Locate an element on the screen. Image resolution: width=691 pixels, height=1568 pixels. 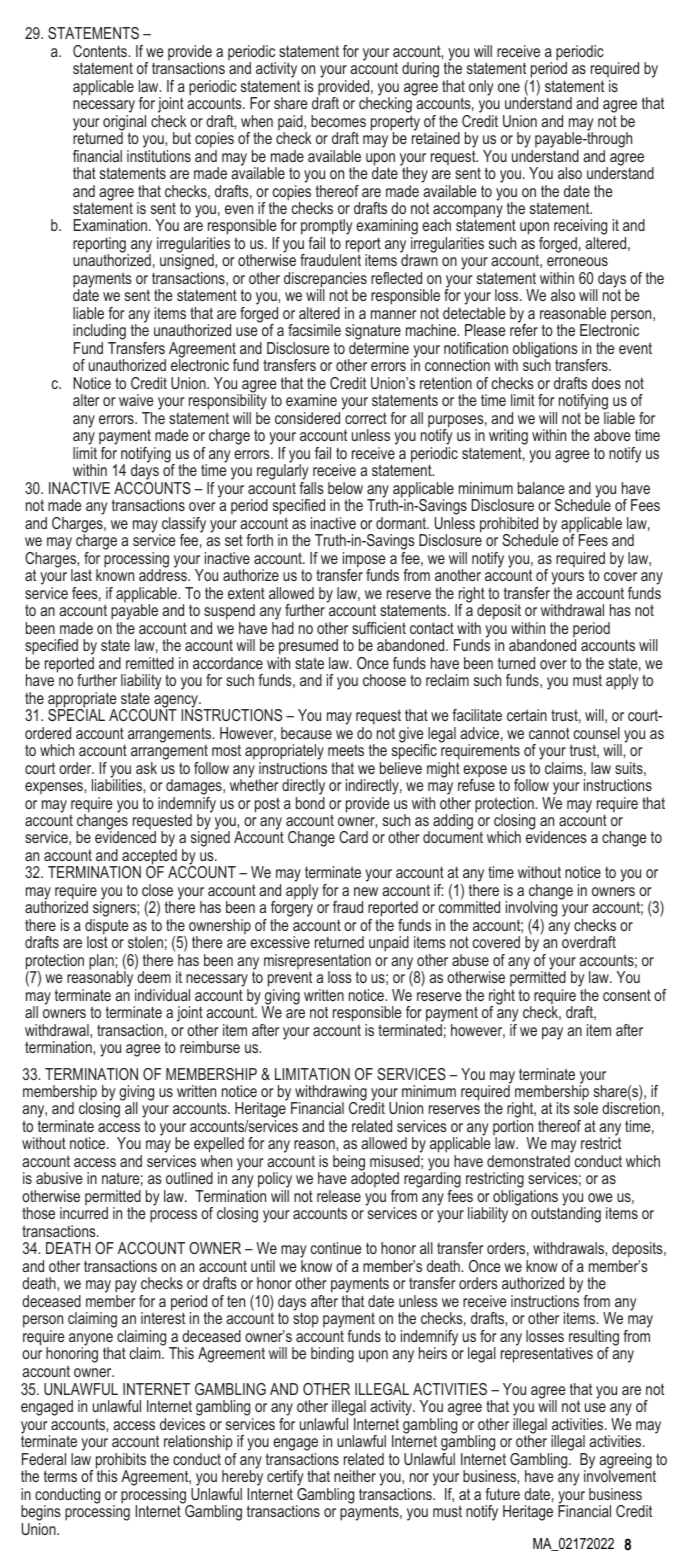
only is located at coordinates (481, 88).
